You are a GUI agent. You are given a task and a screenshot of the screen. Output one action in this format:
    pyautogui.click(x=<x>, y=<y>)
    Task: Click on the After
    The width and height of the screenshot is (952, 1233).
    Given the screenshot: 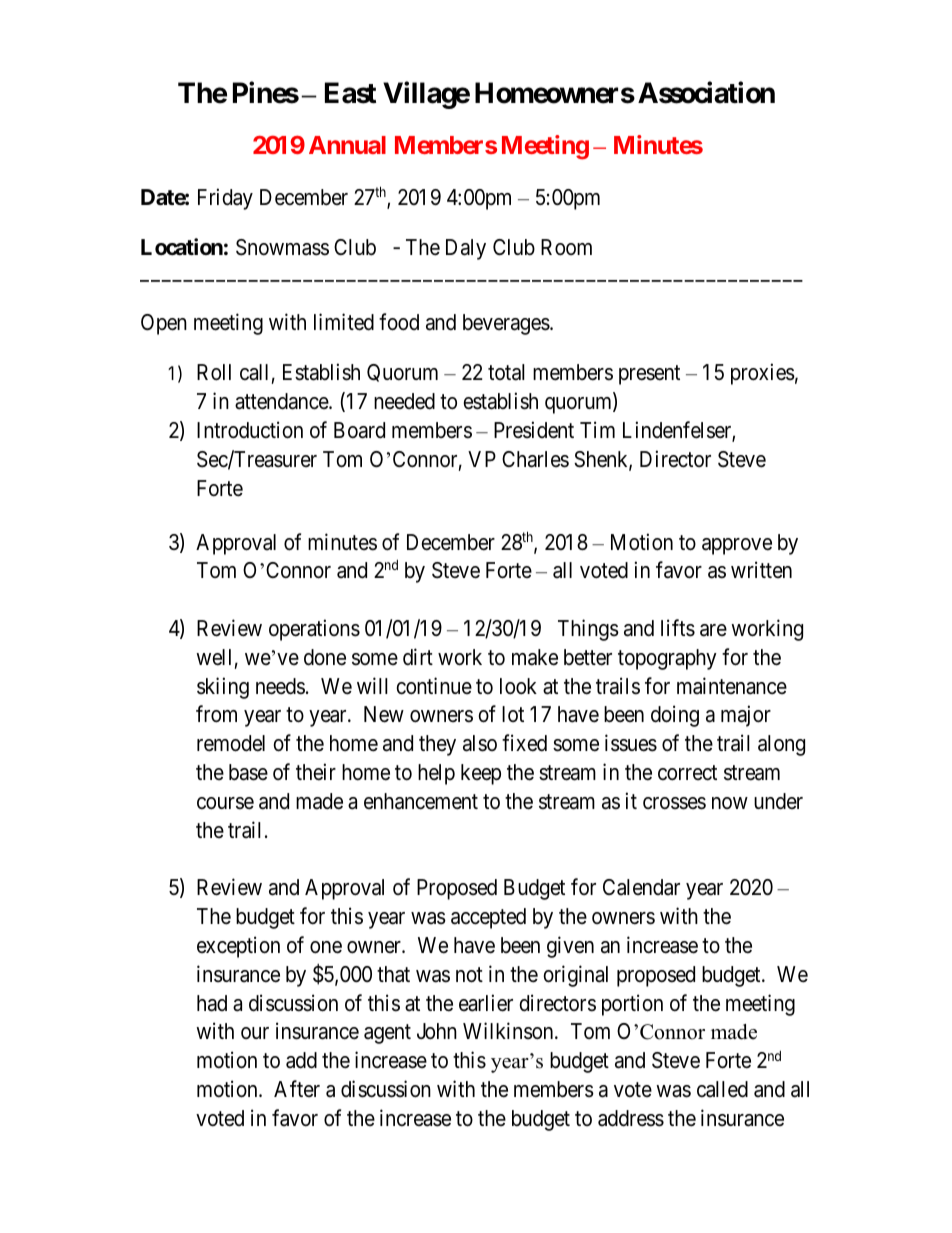 What is the action you would take?
    pyautogui.click(x=297, y=1088)
